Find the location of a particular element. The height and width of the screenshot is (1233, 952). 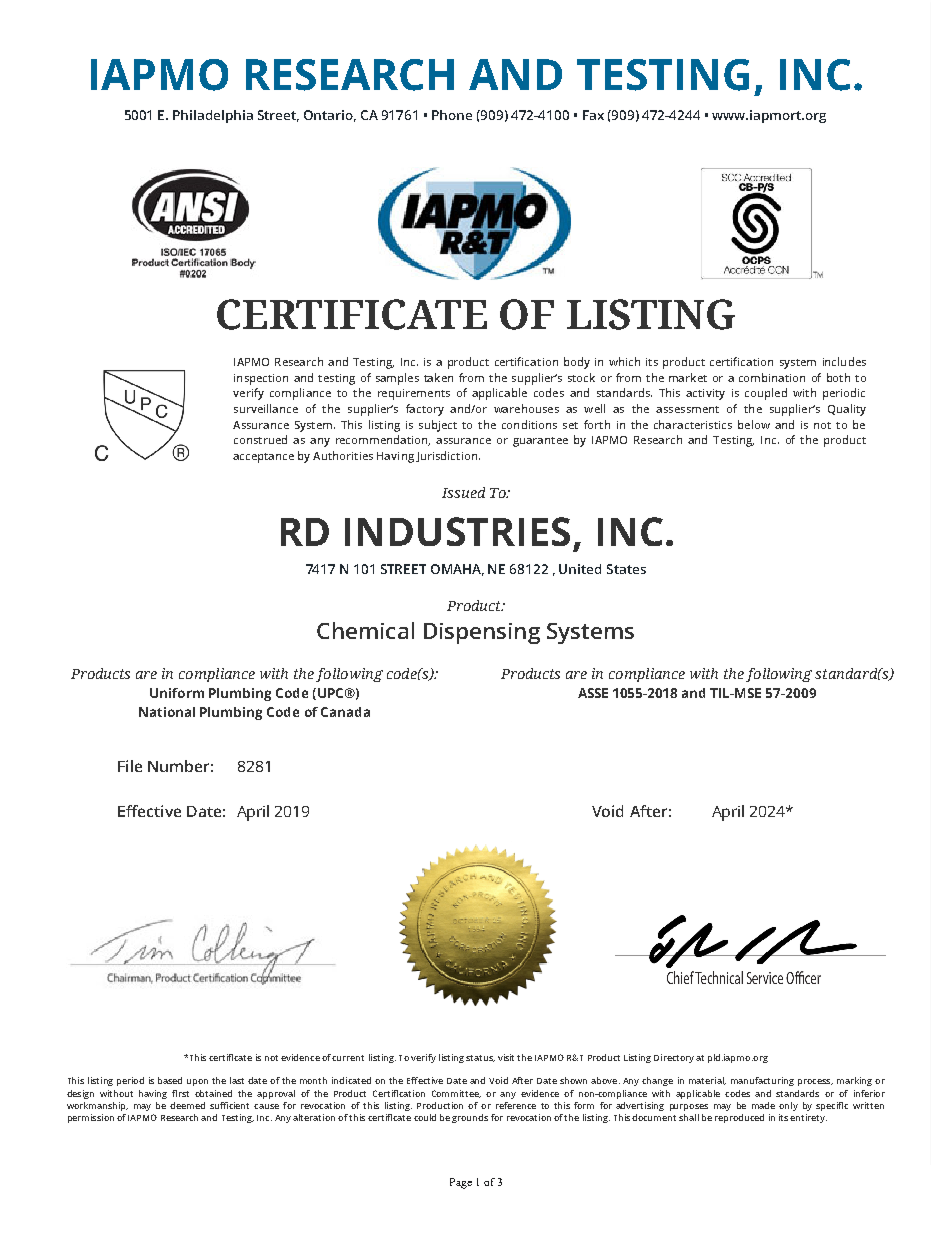

acceptance is located at coordinates (263, 458).
